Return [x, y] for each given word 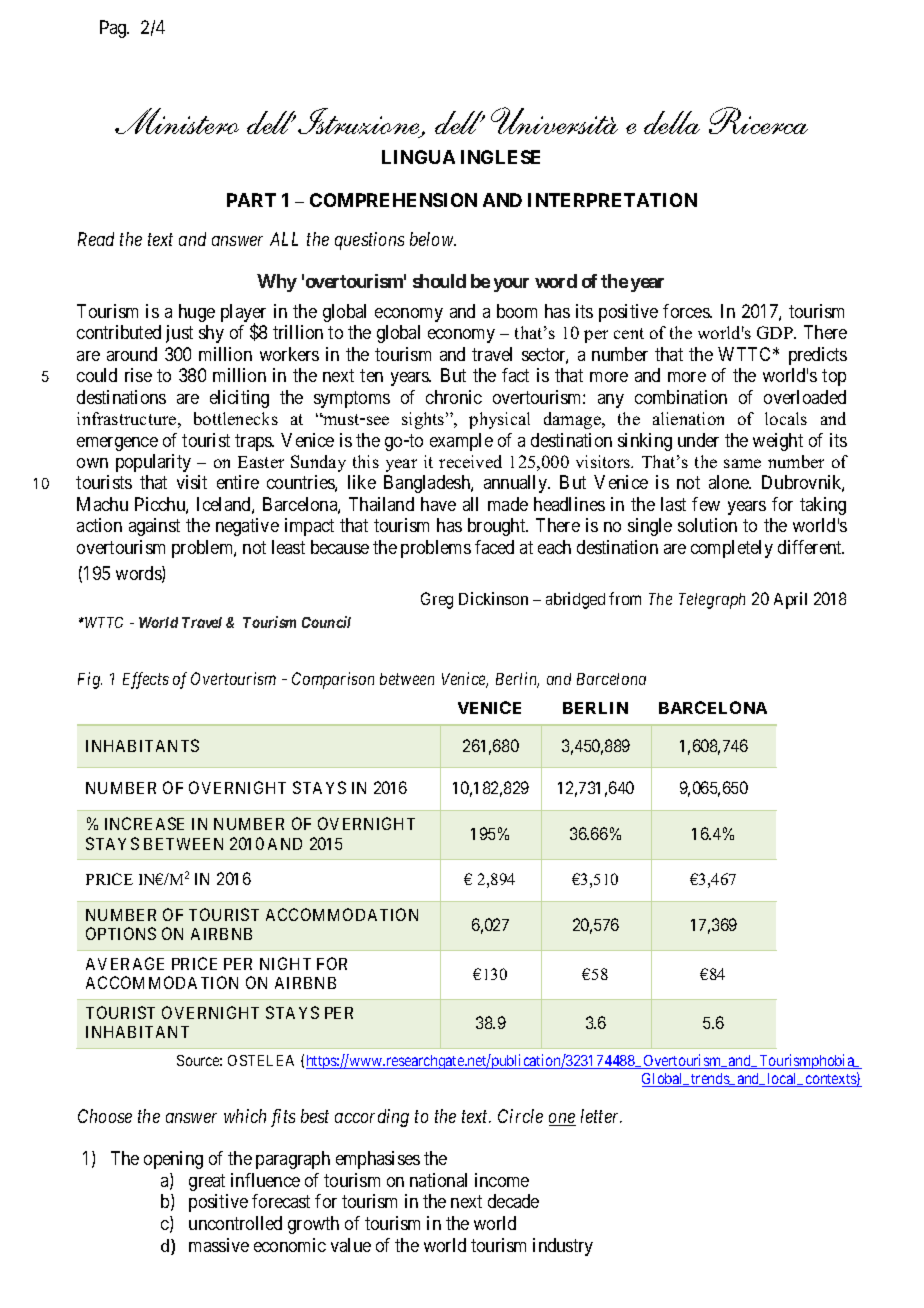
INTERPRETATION [612, 200]
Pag [114, 29]
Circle [520, 1116]
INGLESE [500, 157]
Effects [146, 680]
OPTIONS [121, 933]
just [179, 334]
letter [601, 1116]
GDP [776, 332]
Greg [437, 600]
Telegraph [712, 601]
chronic [454, 397]
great [207, 1182]
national [438, 1180]
